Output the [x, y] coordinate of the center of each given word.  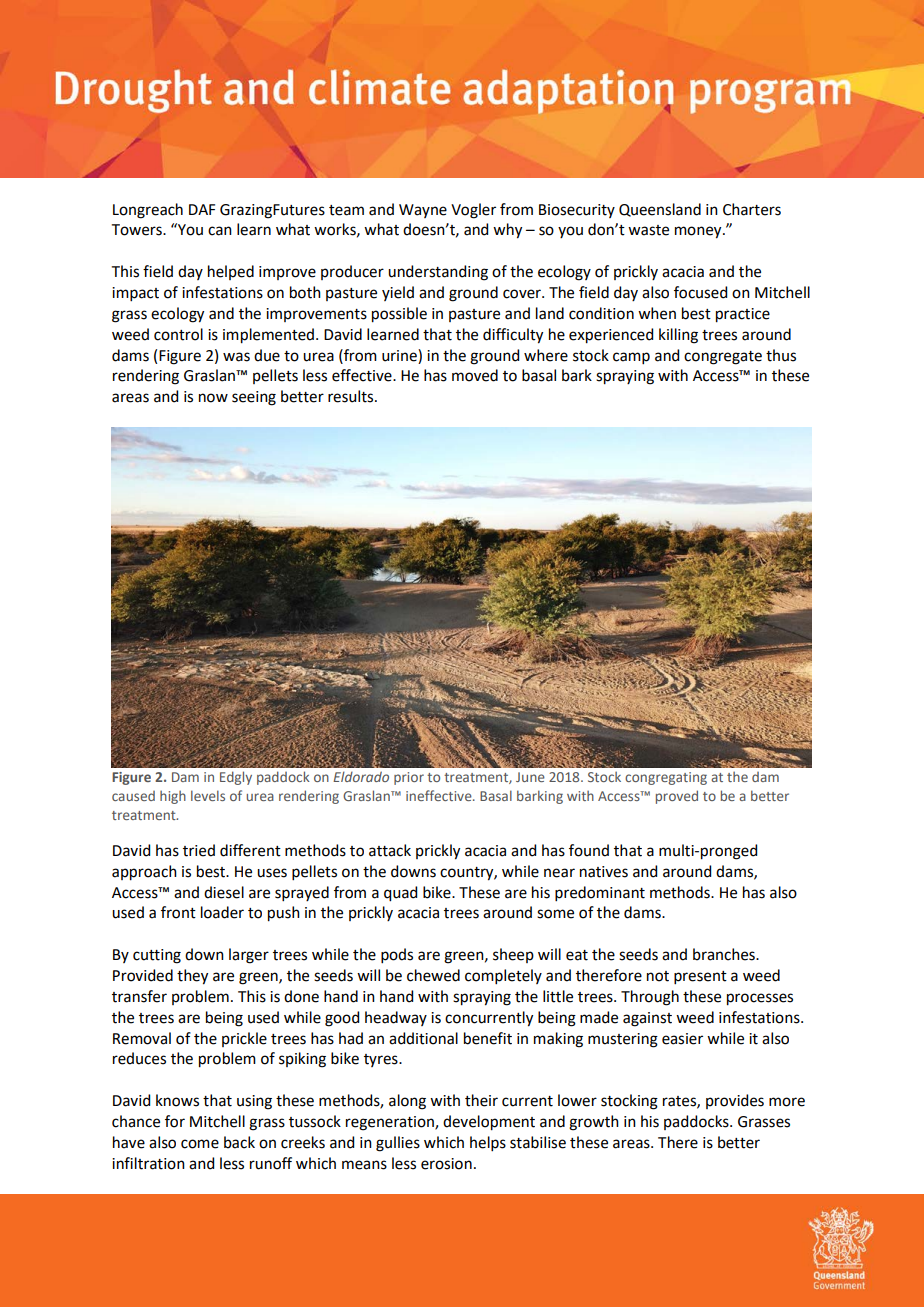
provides [735, 1101]
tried [199, 850]
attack [390, 850]
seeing [254, 398]
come [200, 1144]
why [507, 231]
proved [677, 797]
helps [488, 1143]
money [699, 232]
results [352, 396]
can [220, 231]
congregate [723, 358]
